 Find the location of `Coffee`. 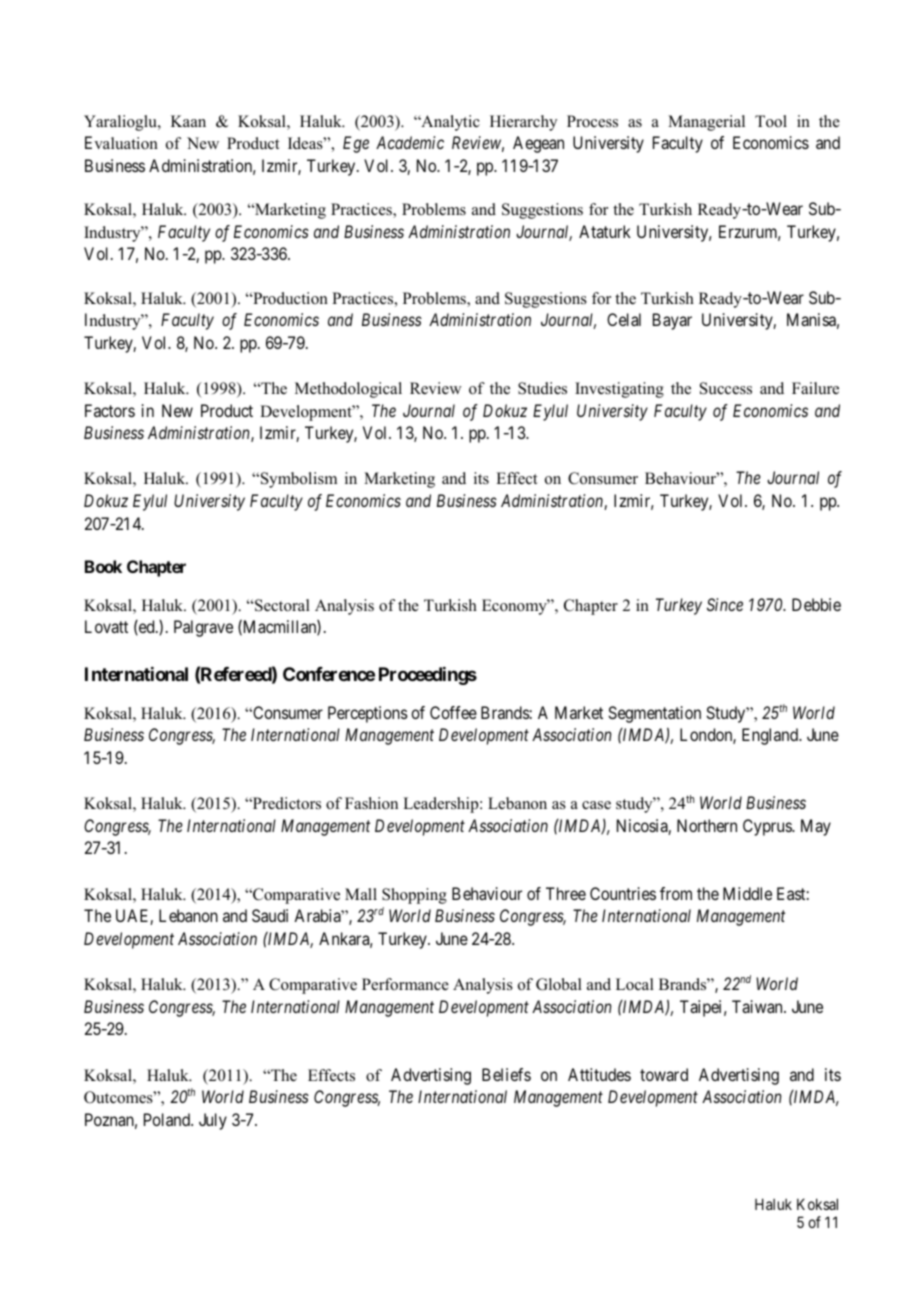

Coffee is located at coordinates (453, 712).
